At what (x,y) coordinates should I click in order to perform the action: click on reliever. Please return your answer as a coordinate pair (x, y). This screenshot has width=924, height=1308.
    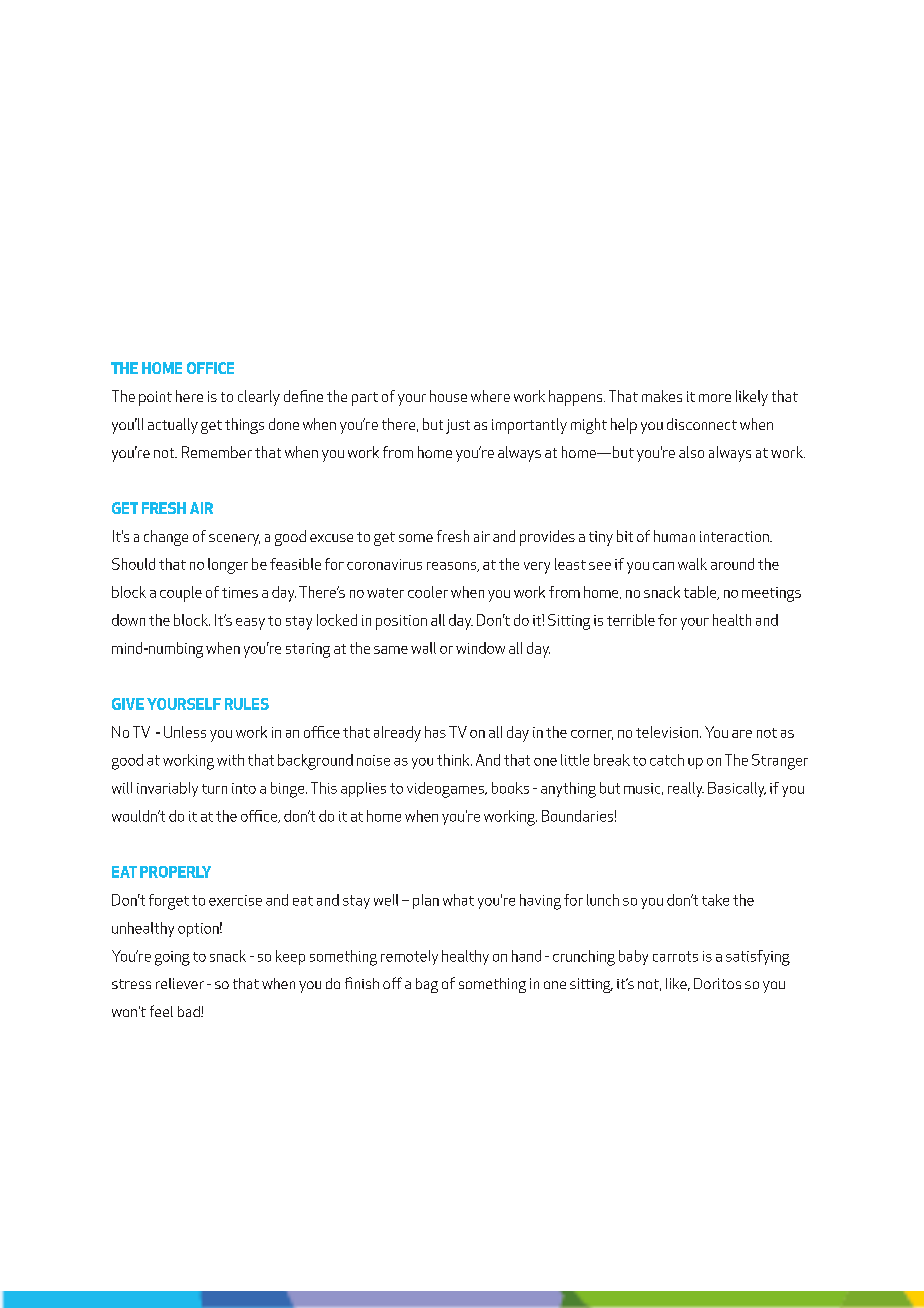
    Looking at the image, I should click on (180, 983).
